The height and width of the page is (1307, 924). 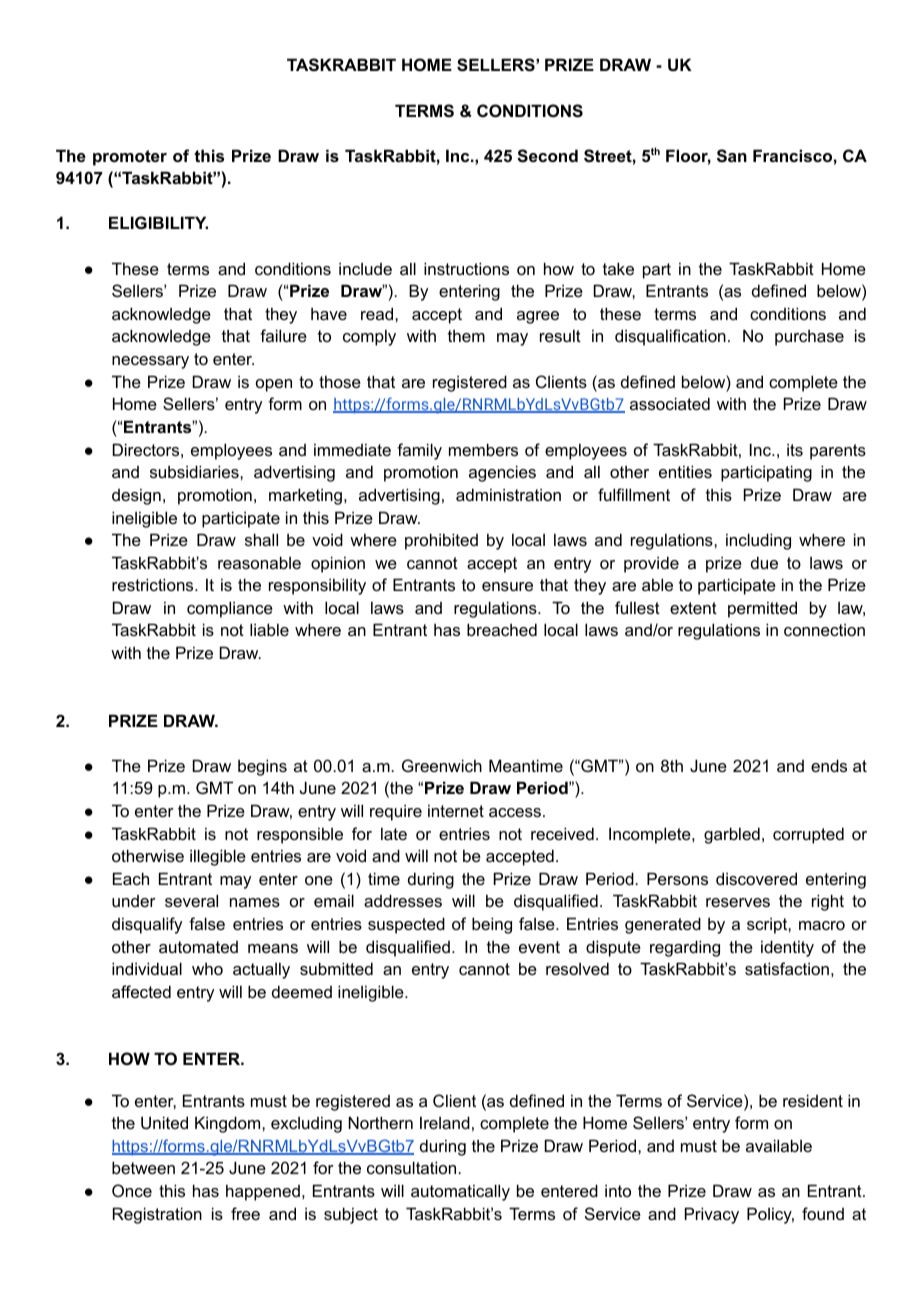 I want to click on automated, so click(x=198, y=947).
